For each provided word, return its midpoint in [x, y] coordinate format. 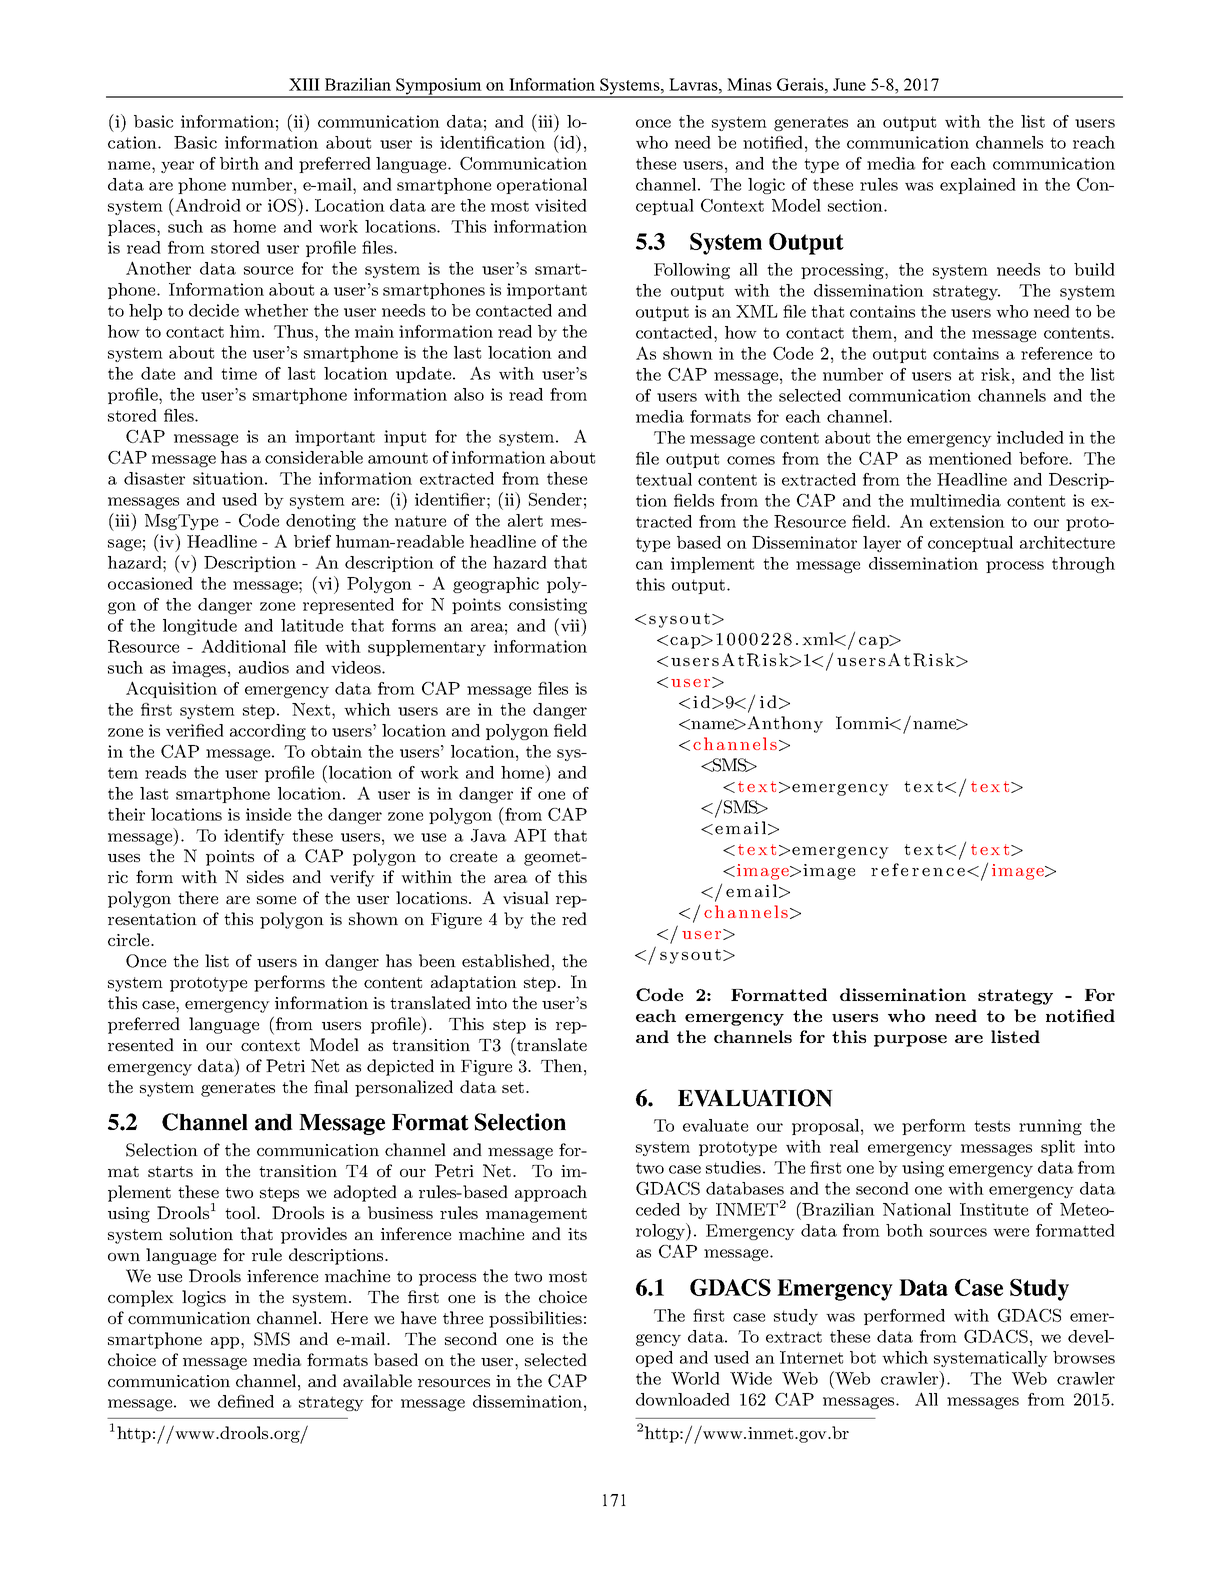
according [268, 732]
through [1083, 565]
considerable [314, 457]
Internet [811, 1357]
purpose [910, 1041]
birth [239, 163]
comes [751, 460]
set [514, 1087]
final [331, 1086]
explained [978, 186]
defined [246, 1401]
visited [561, 205]
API [530, 835]
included [1030, 437]
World [695, 1378]
